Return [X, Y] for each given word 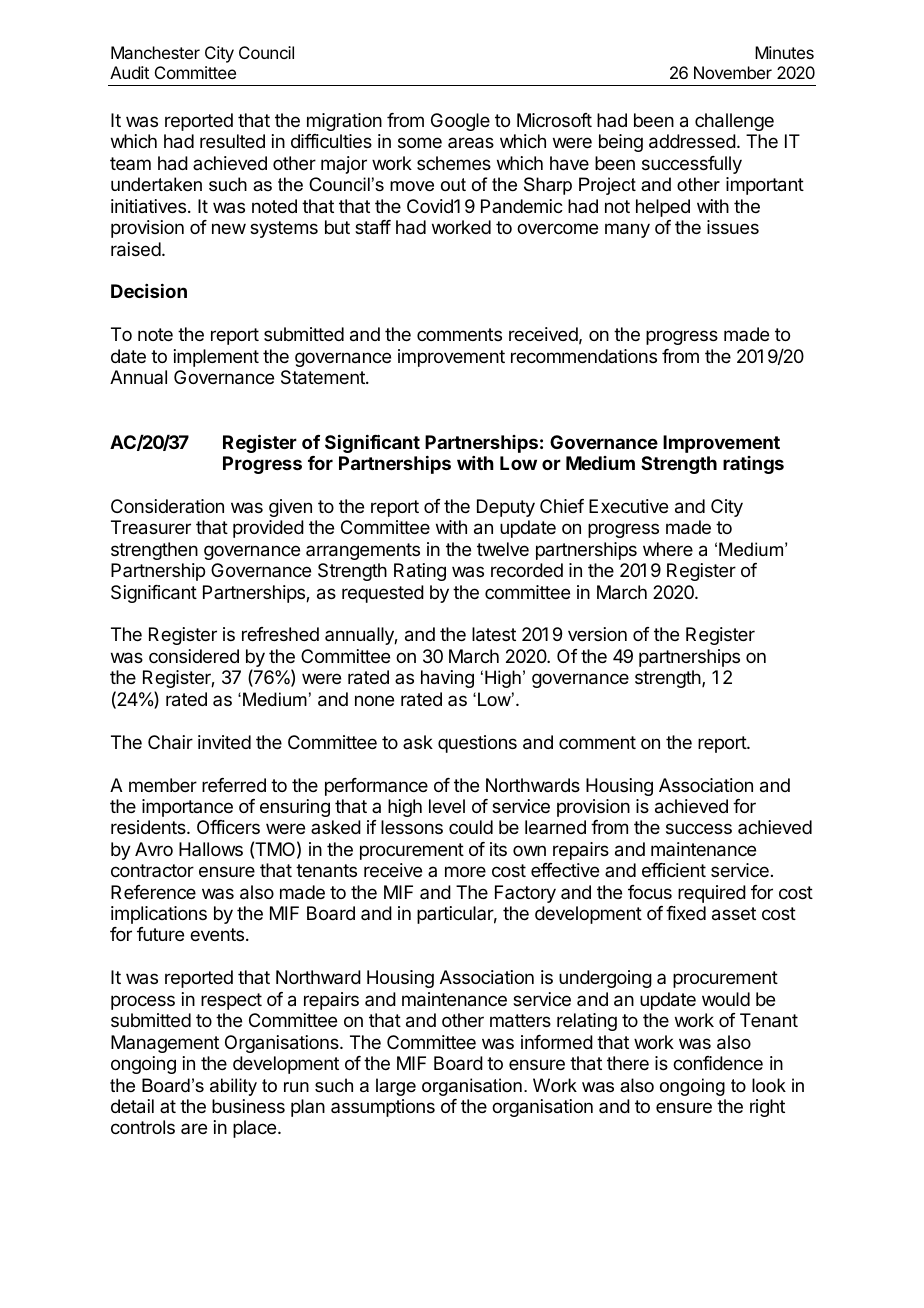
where [668, 549]
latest [494, 634]
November [733, 72]
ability [233, 1087]
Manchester [155, 52]
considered [194, 656]
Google [460, 122]
